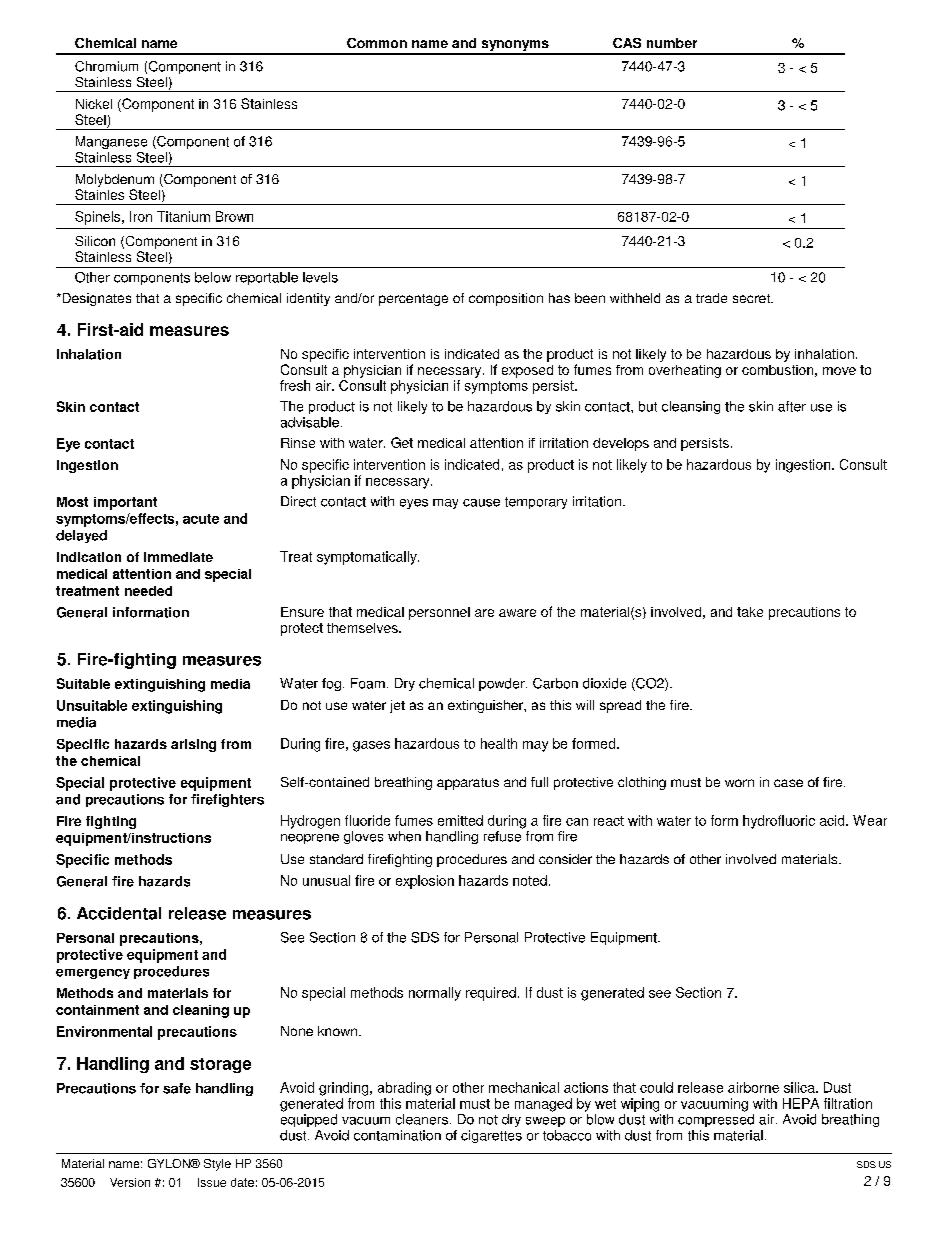 The image size is (952, 1233). I want to click on cigarettes, so click(491, 1136).
